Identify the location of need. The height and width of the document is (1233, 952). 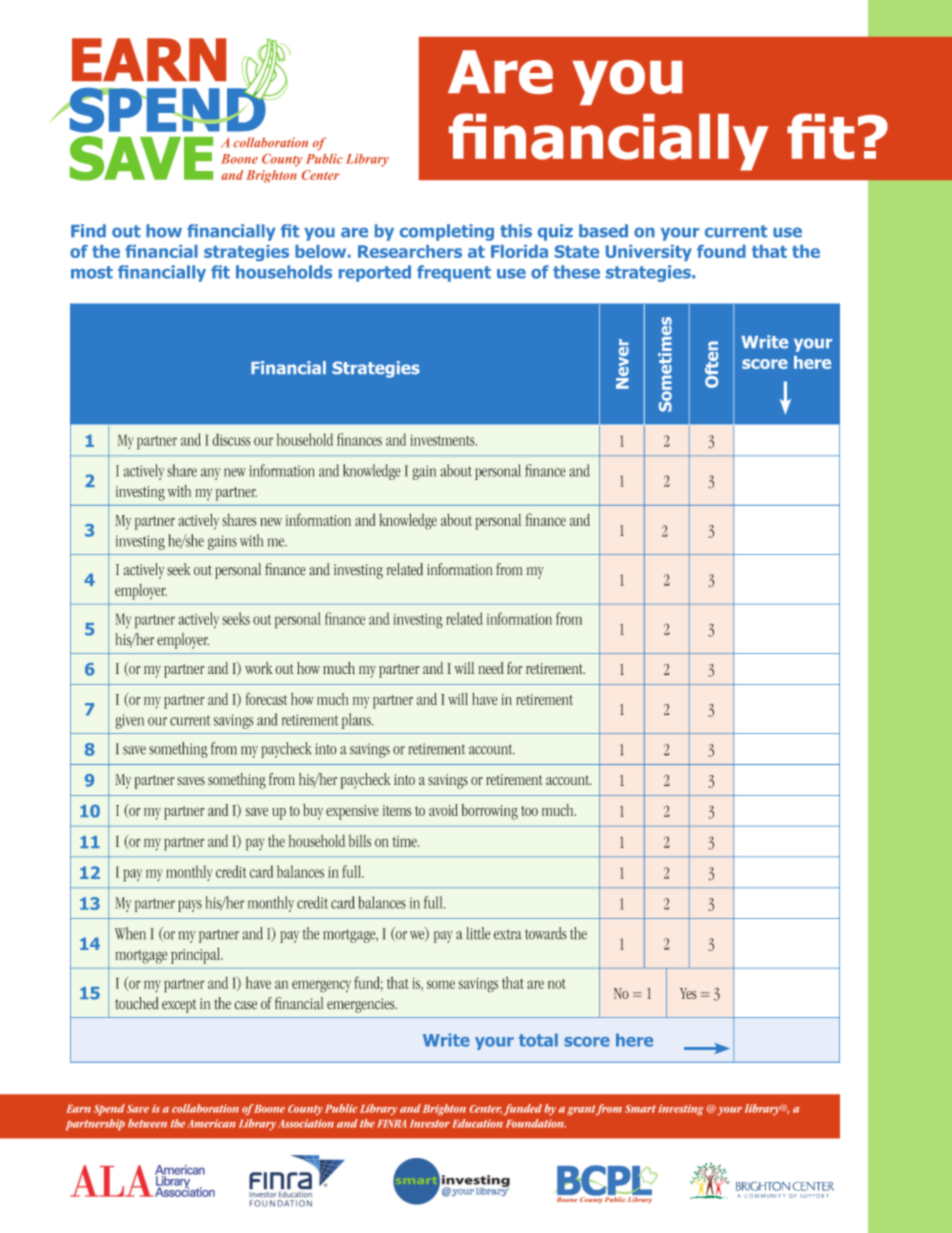
(491, 668).
